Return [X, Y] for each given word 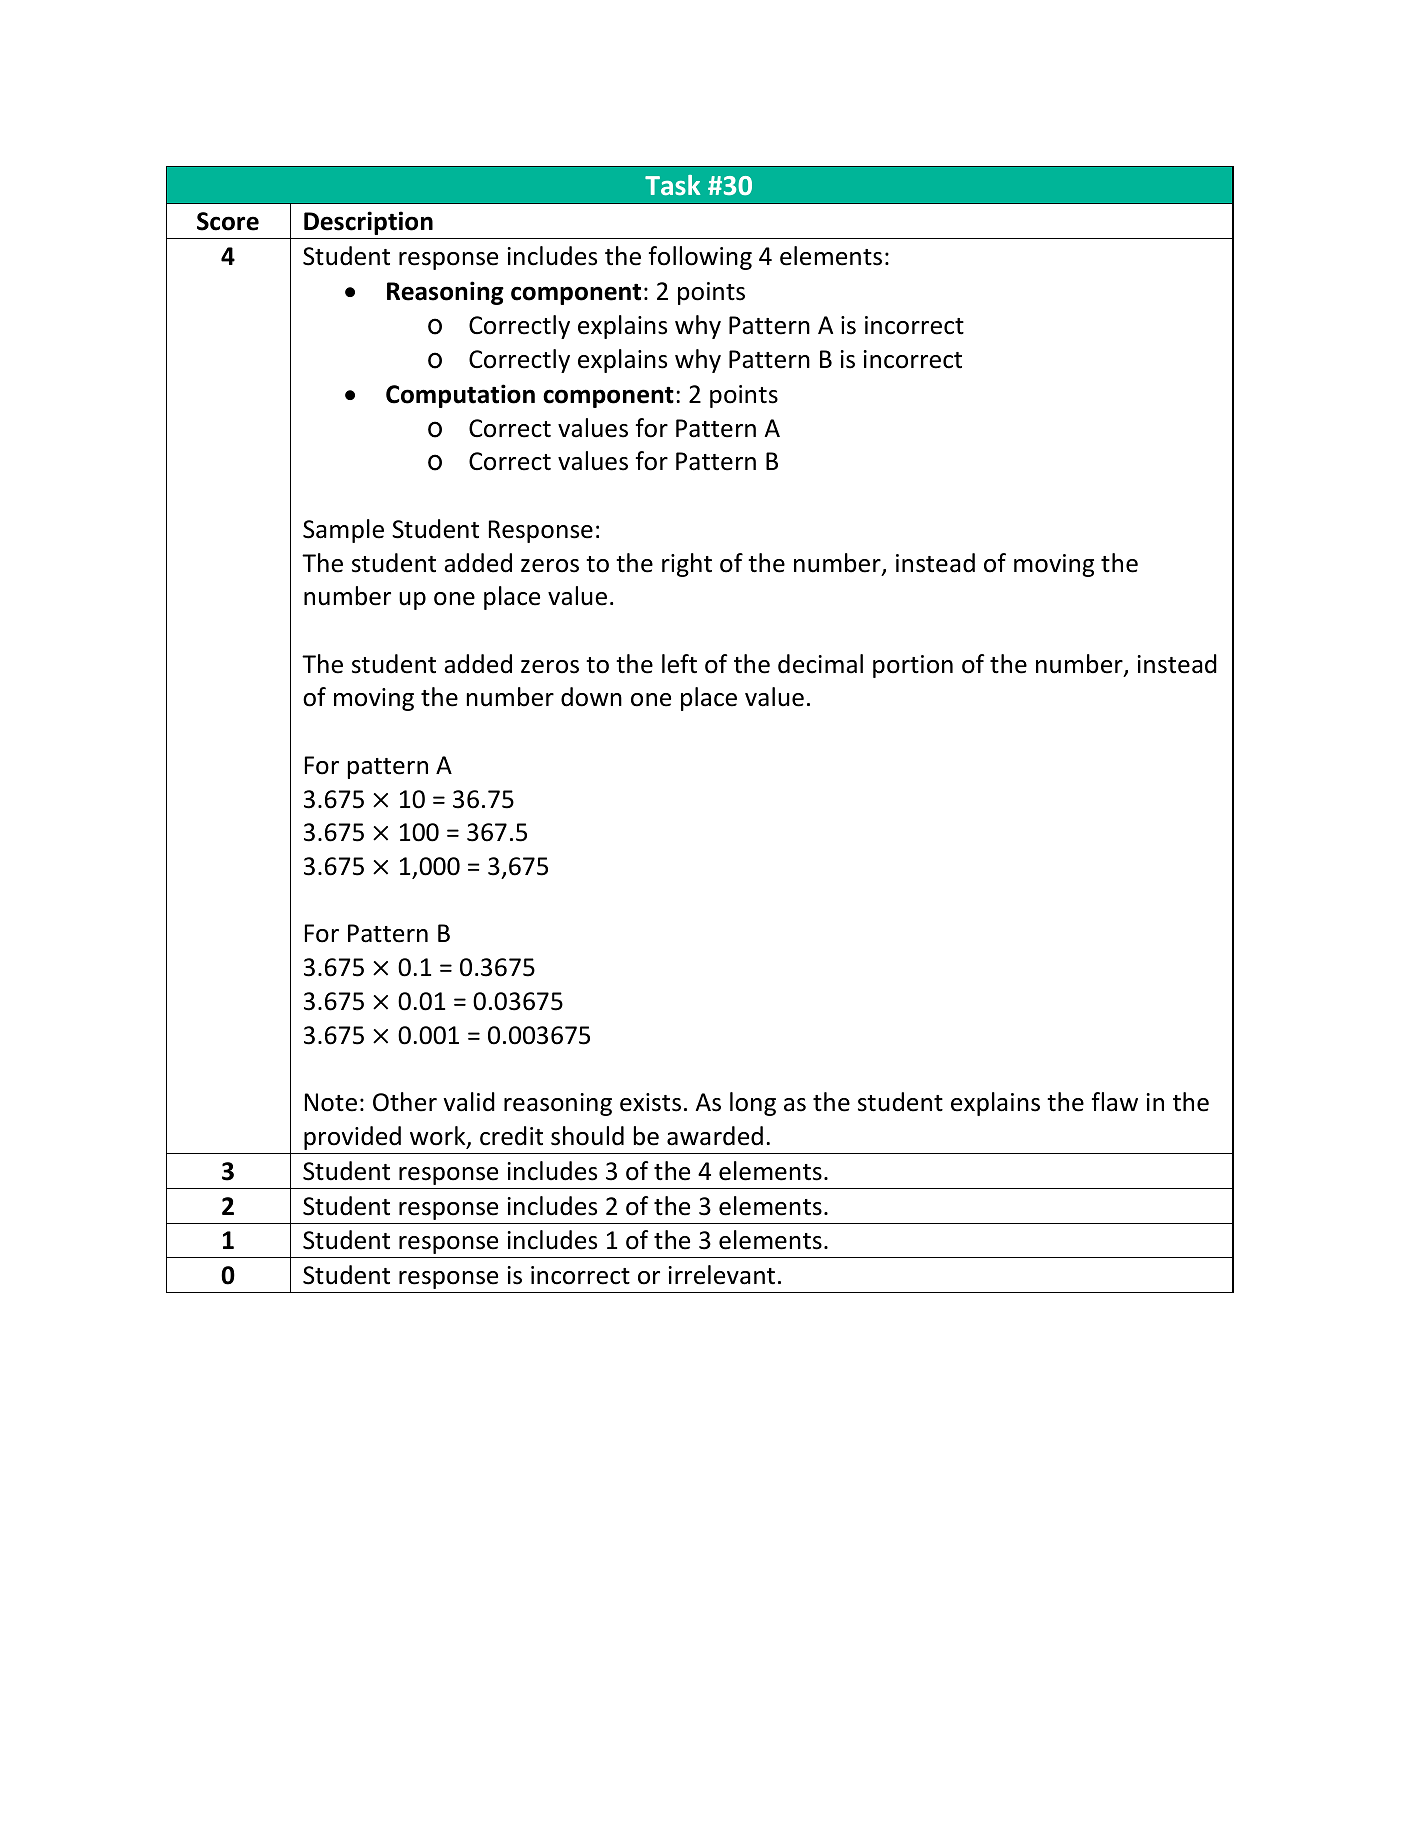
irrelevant [722, 1275]
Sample [343, 531]
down [591, 697]
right [687, 565]
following [700, 258]
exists [650, 1102]
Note [331, 1102]
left [679, 664]
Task [672, 185]
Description [368, 223]
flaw [1115, 1102]
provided [352, 1138]
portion [913, 666]
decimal [820, 664]
